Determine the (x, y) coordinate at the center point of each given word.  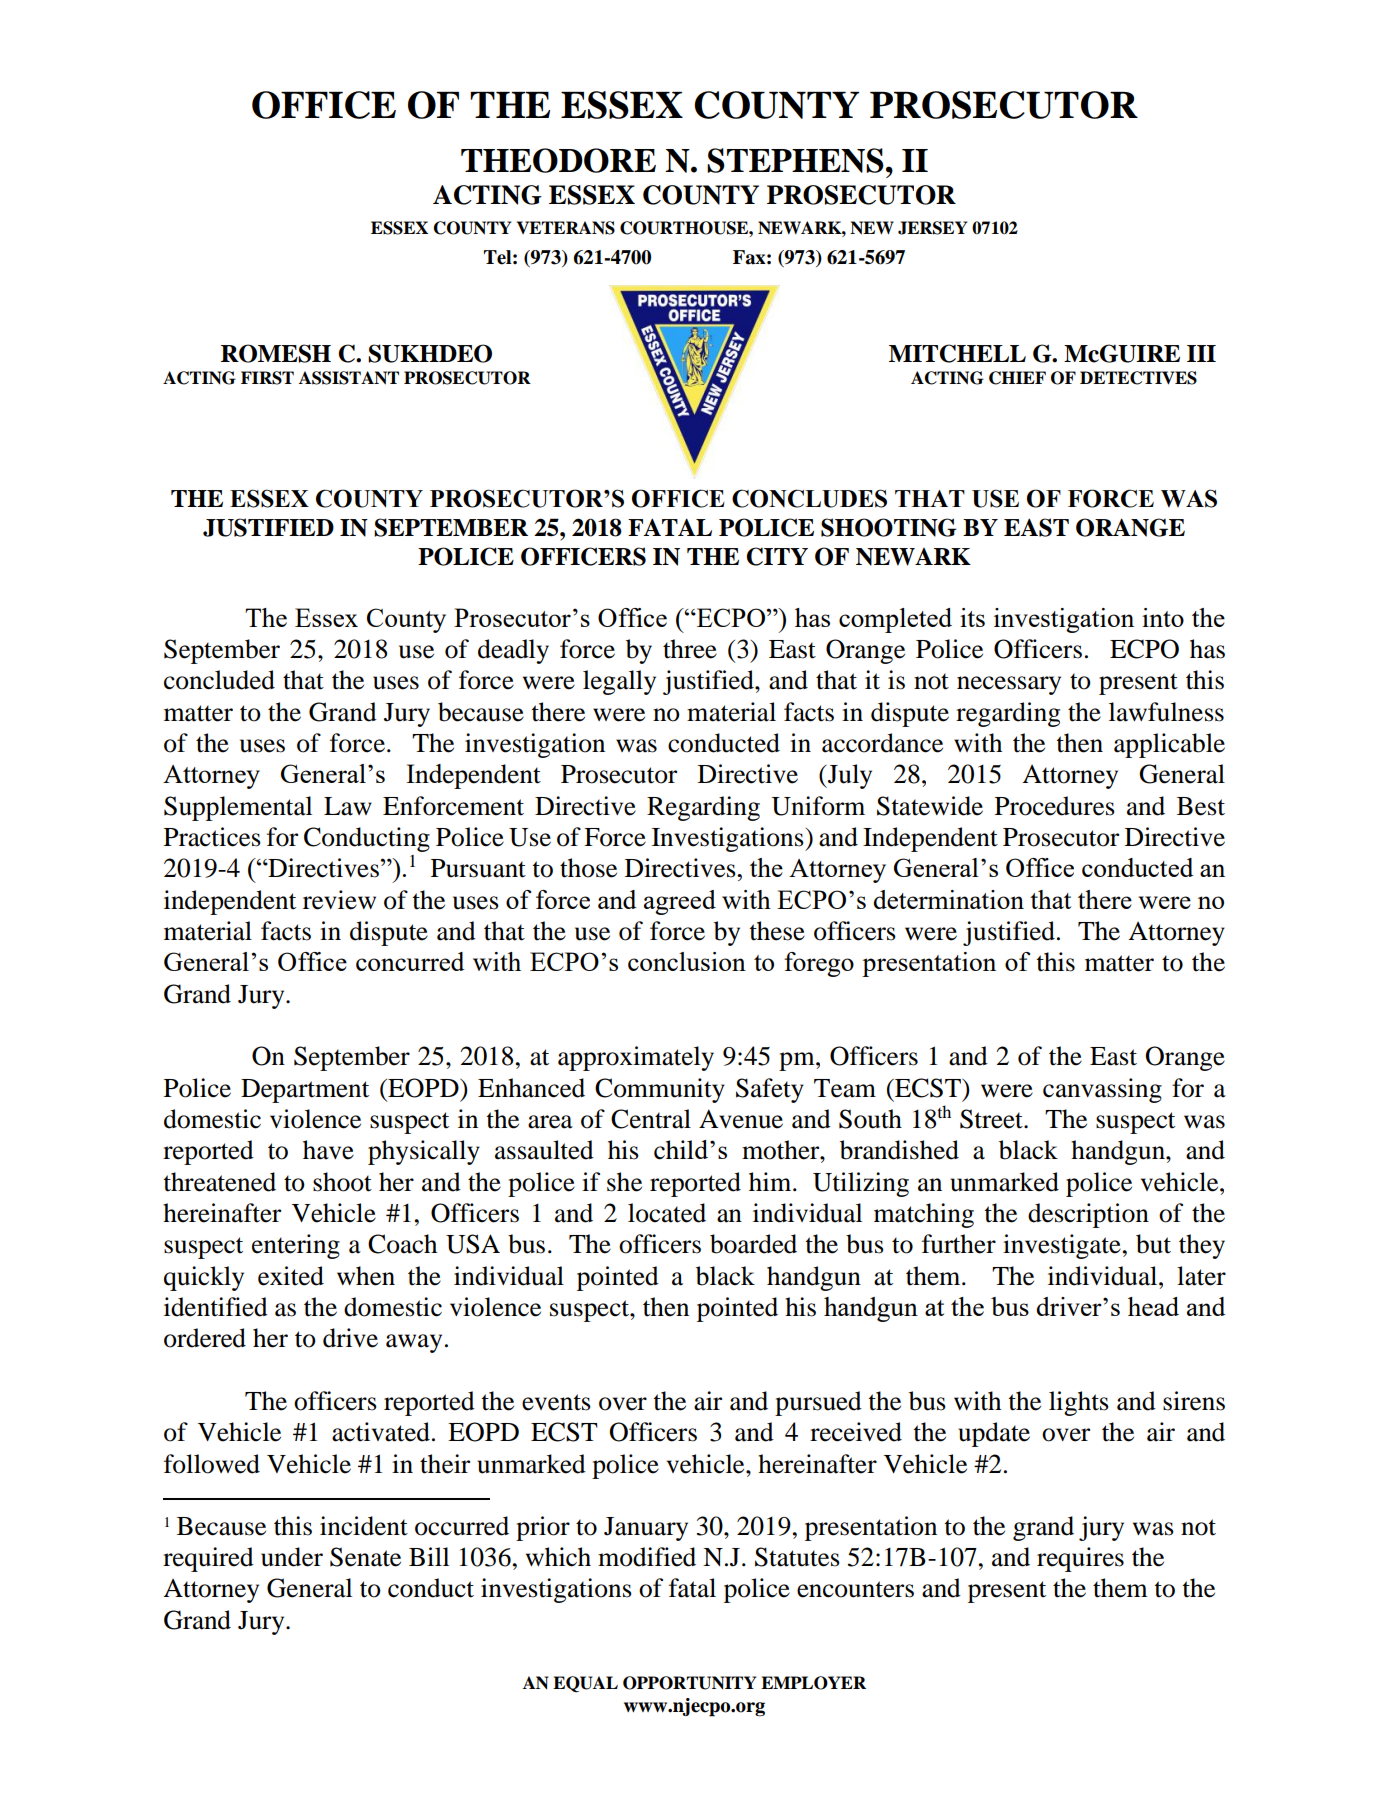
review (339, 900)
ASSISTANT (349, 378)
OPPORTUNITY (689, 1683)
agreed (680, 902)
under (292, 1557)
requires (1080, 1559)
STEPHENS (795, 160)
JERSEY (932, 228)
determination (948, 899)
